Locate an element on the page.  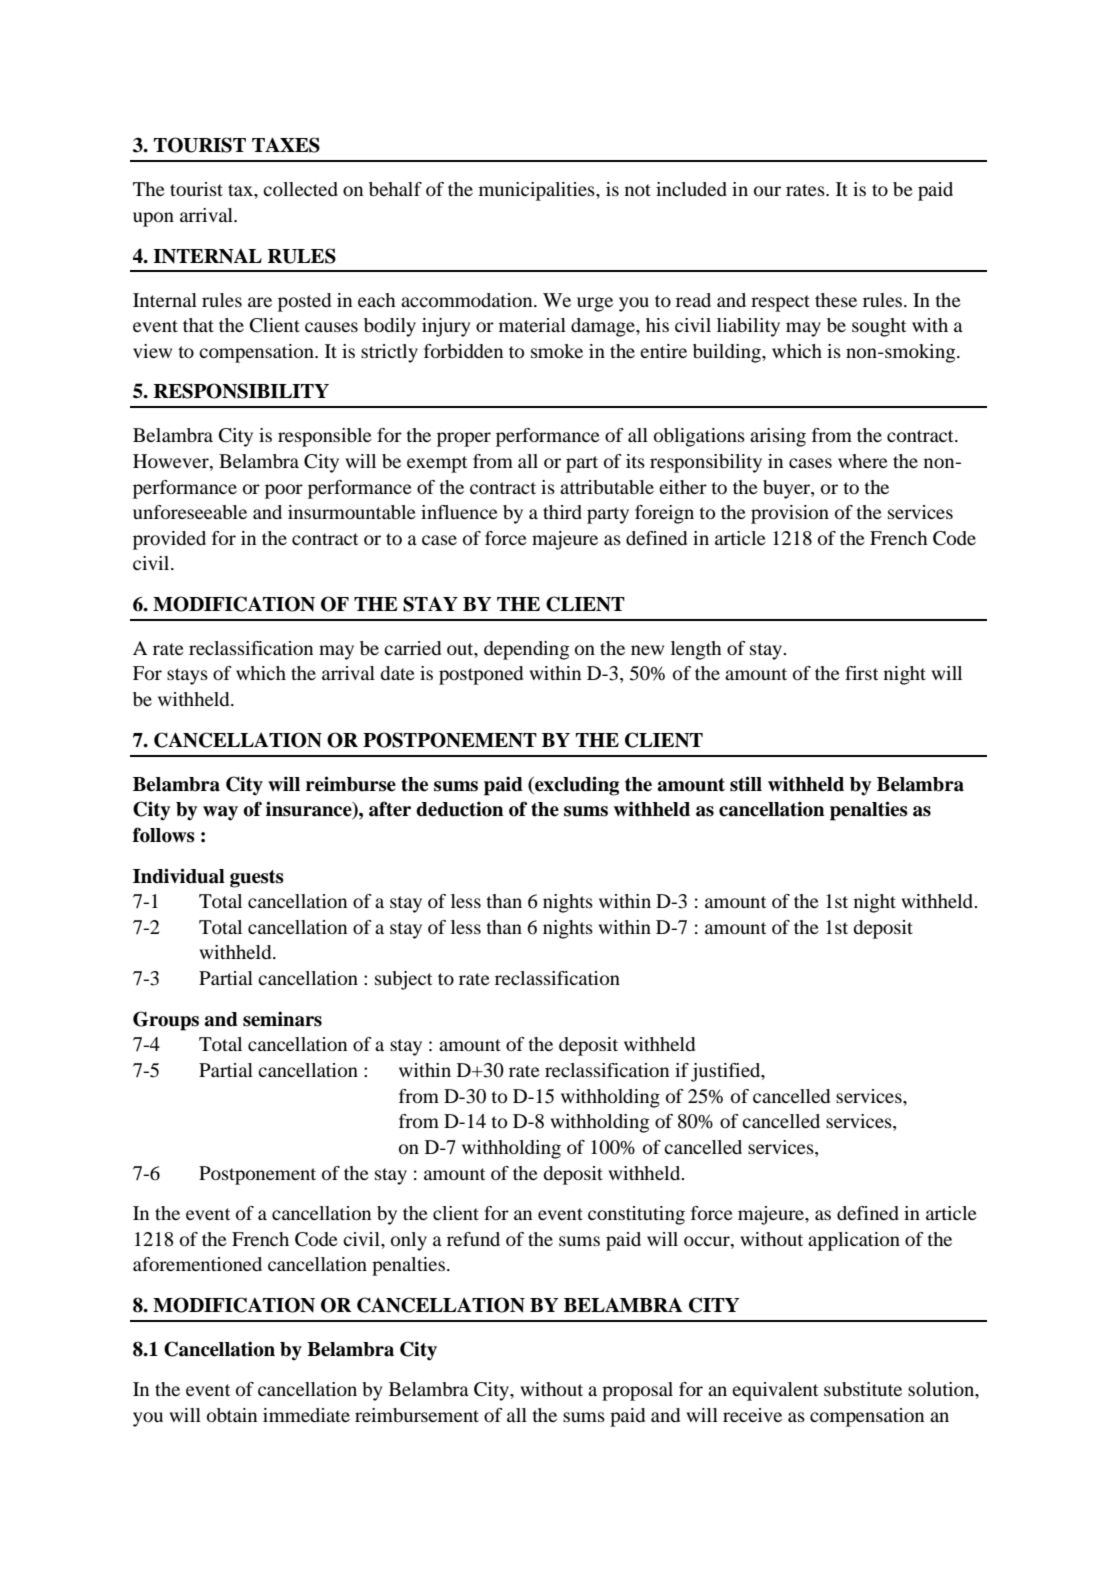
equivalent is located at coordinates (775, 1391).
